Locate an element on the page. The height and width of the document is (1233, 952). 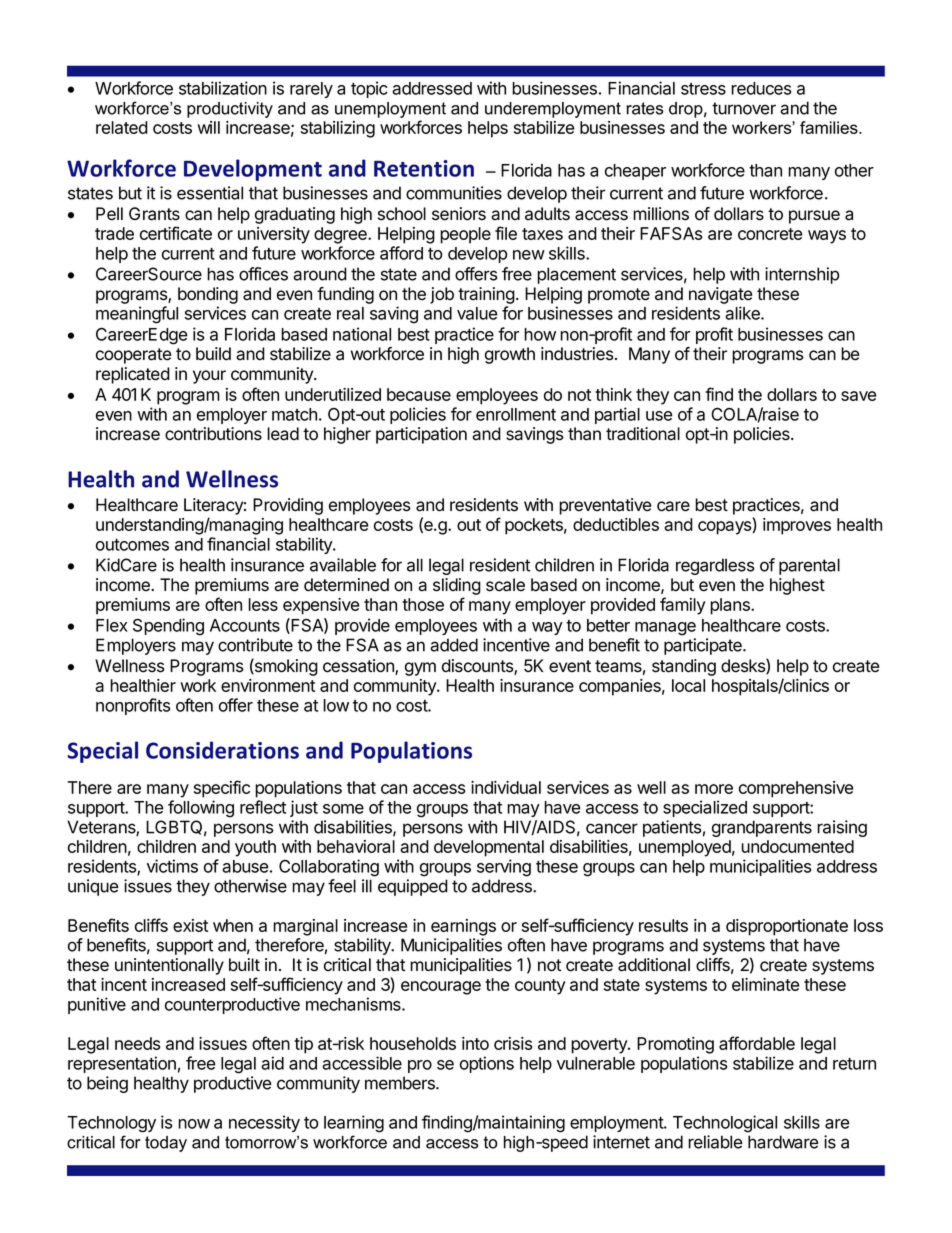
options is located at coordinates (487, 1064).
